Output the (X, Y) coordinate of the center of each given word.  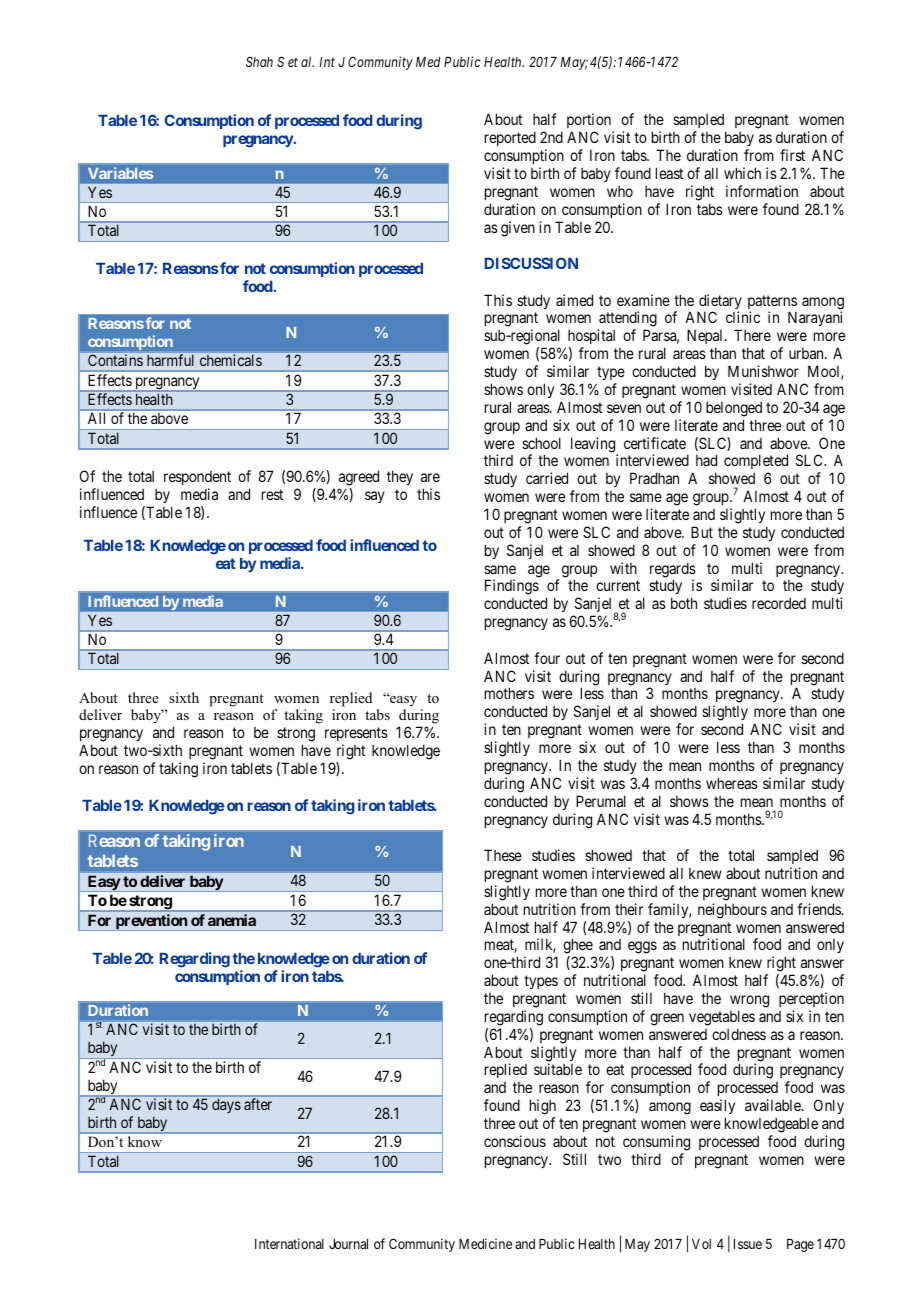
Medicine (485, 1243)
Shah (259, 61)
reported (510, 138)
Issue (748, 1244)
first (792, 155)
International (289, 1243)
